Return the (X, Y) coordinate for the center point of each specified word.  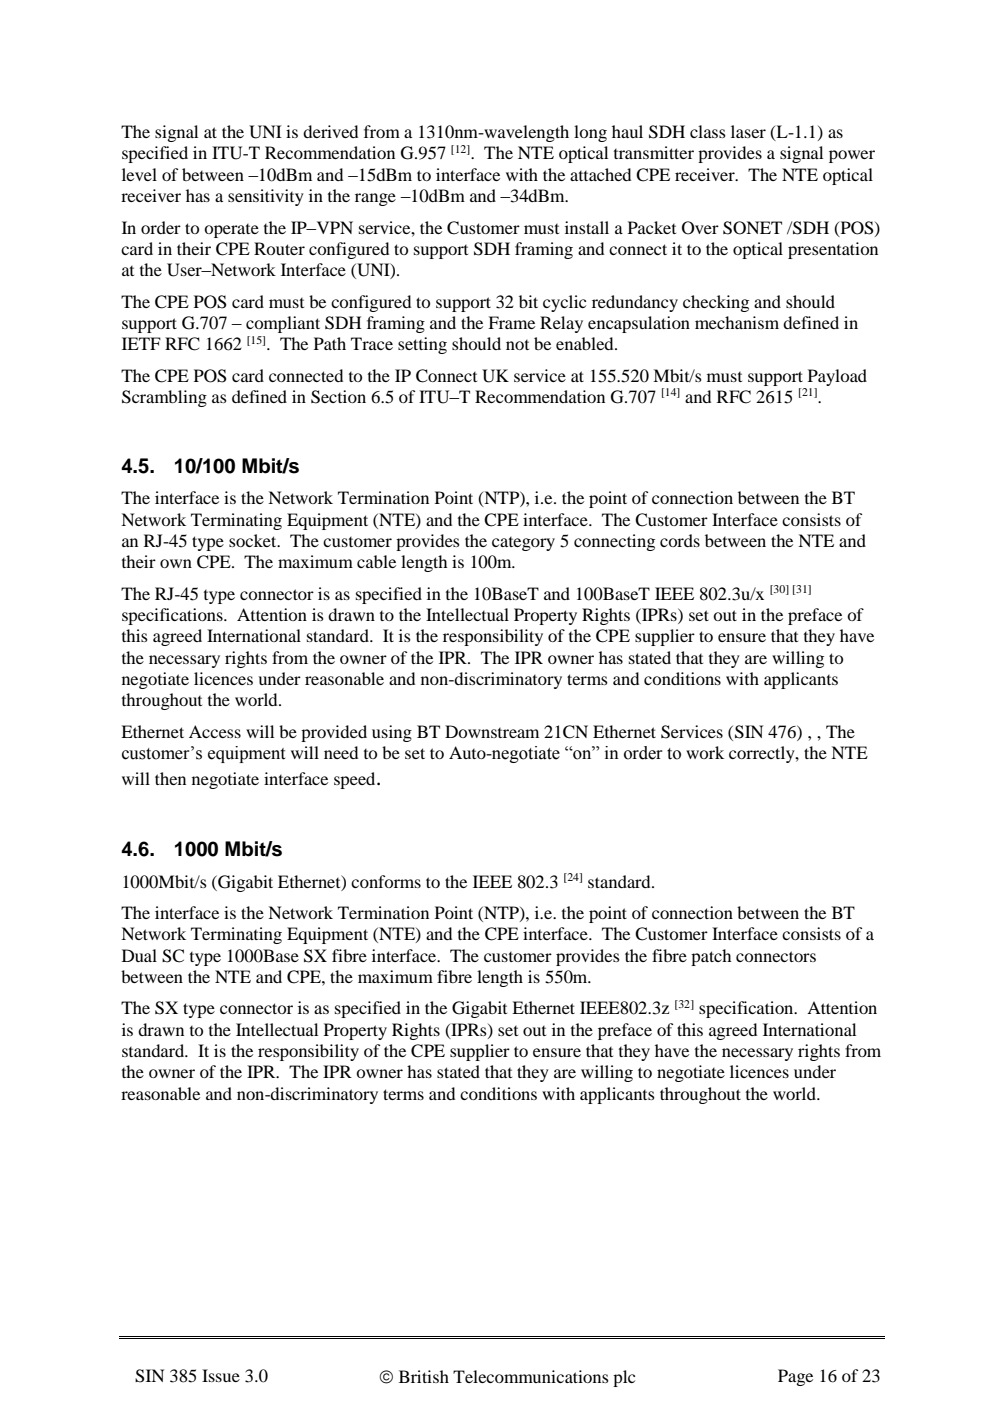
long (590, 133)
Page (795, 1377)
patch (711, 957)
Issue (221, 1375)
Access (215, 731)
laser (748, 131)
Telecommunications (531, 1376)
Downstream (492, 731)
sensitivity (266, 197)
